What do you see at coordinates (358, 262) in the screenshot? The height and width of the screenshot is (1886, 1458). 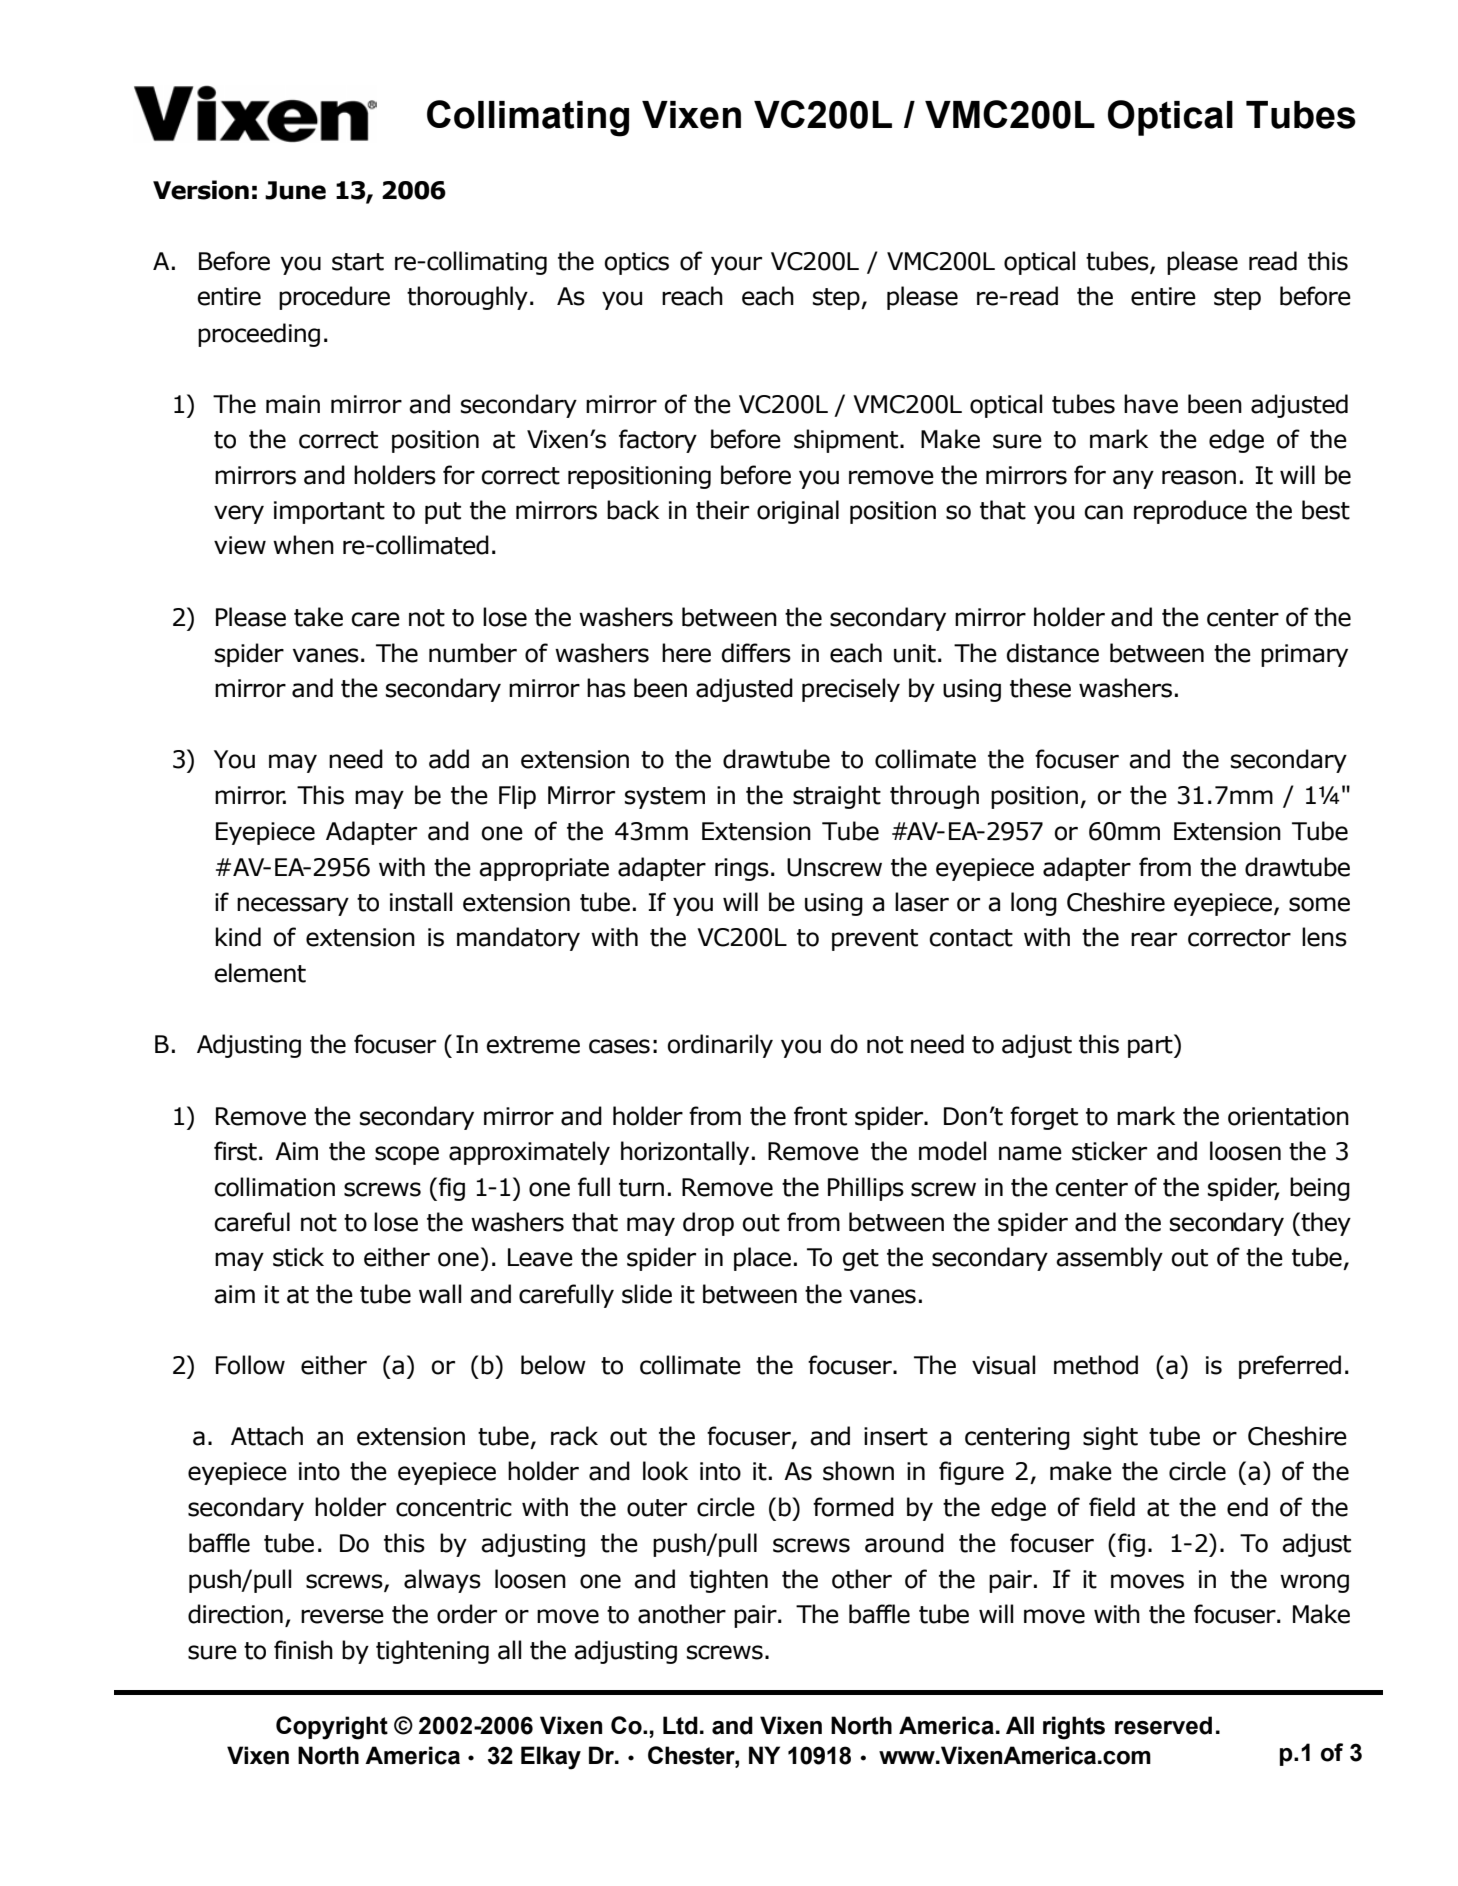 I see `start` at bounding box center [358, 262].
